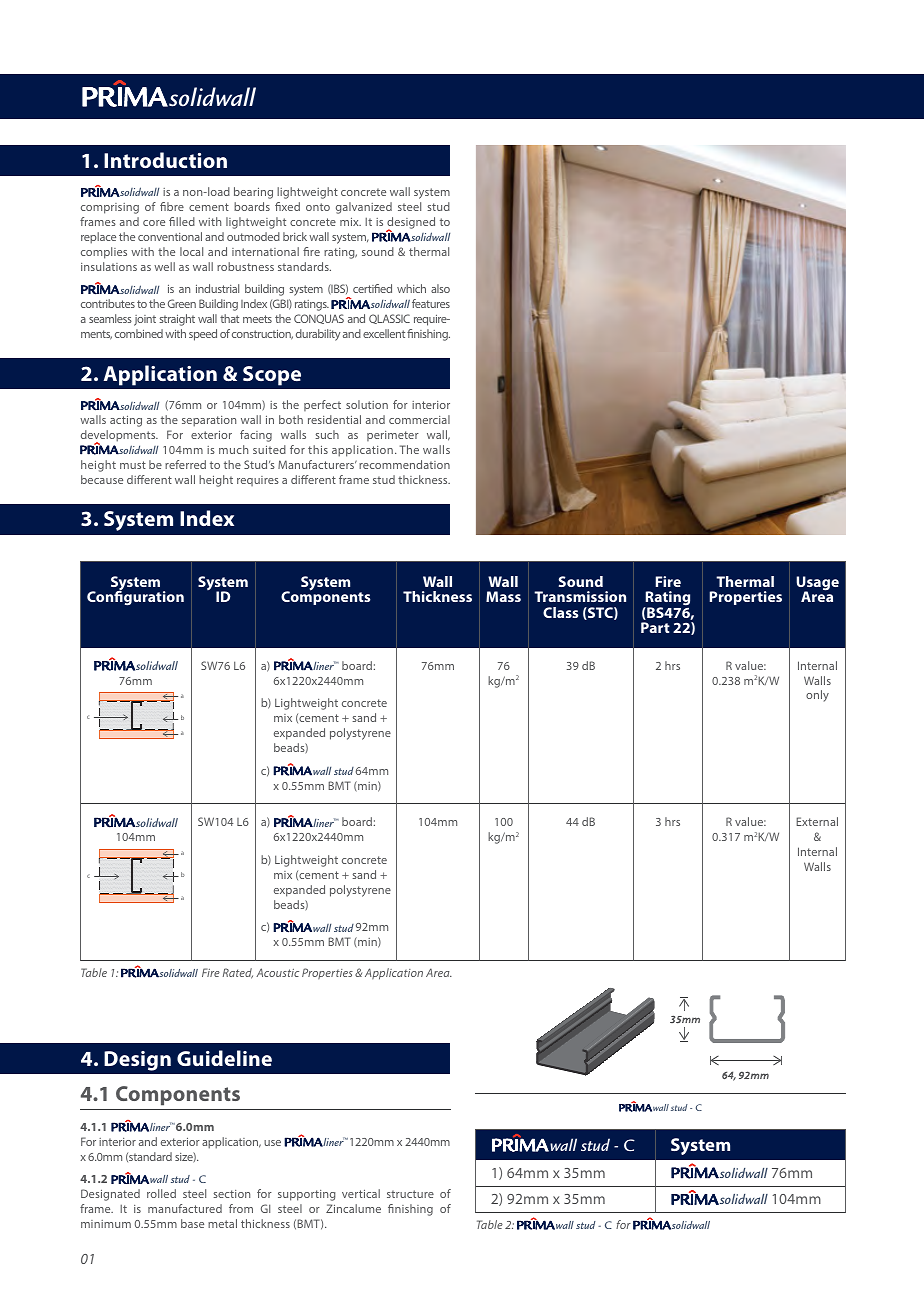  What do you see at coordinates (277, 972) in the screenshot?
I see `Acoustic` at bounding box center [277, 972].
